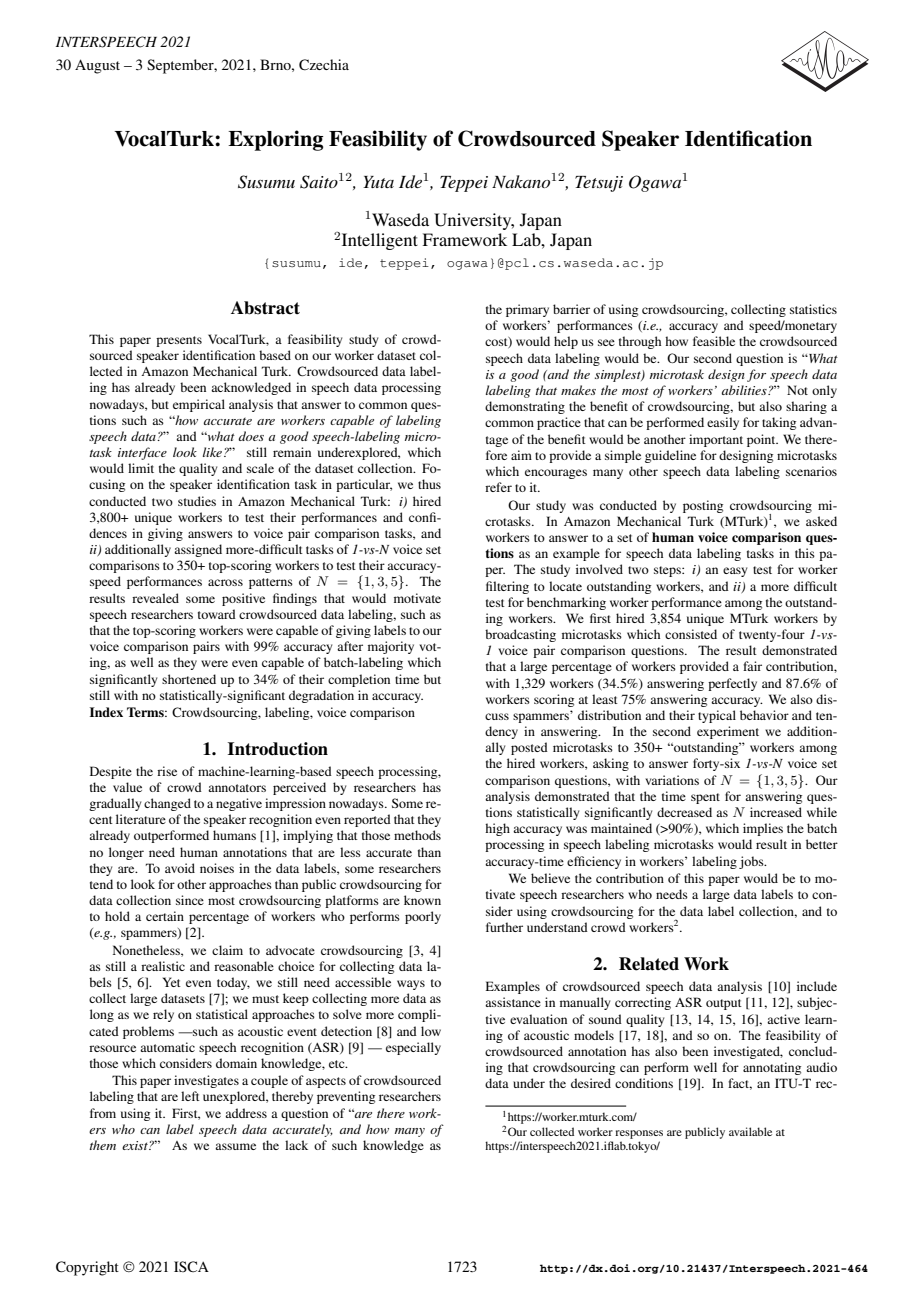  Describe the element at coordinates (324, 65) in the screenshot. I see `Czechia` at that location.
